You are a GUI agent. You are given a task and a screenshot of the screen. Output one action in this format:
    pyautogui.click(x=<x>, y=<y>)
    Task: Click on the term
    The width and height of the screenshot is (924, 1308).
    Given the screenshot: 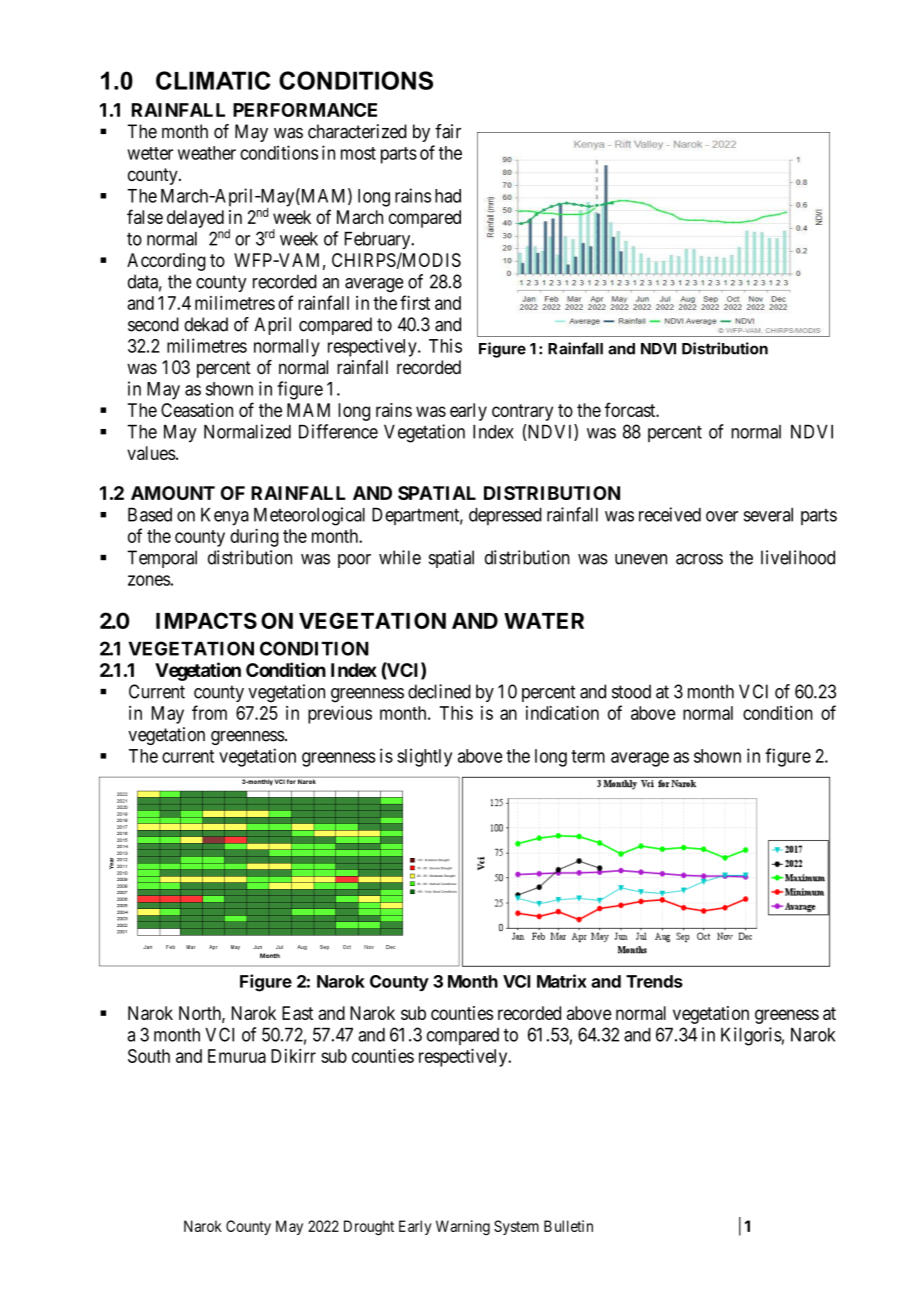 What is the action you would take?
    pyautogui.click(x=588, y=756)
